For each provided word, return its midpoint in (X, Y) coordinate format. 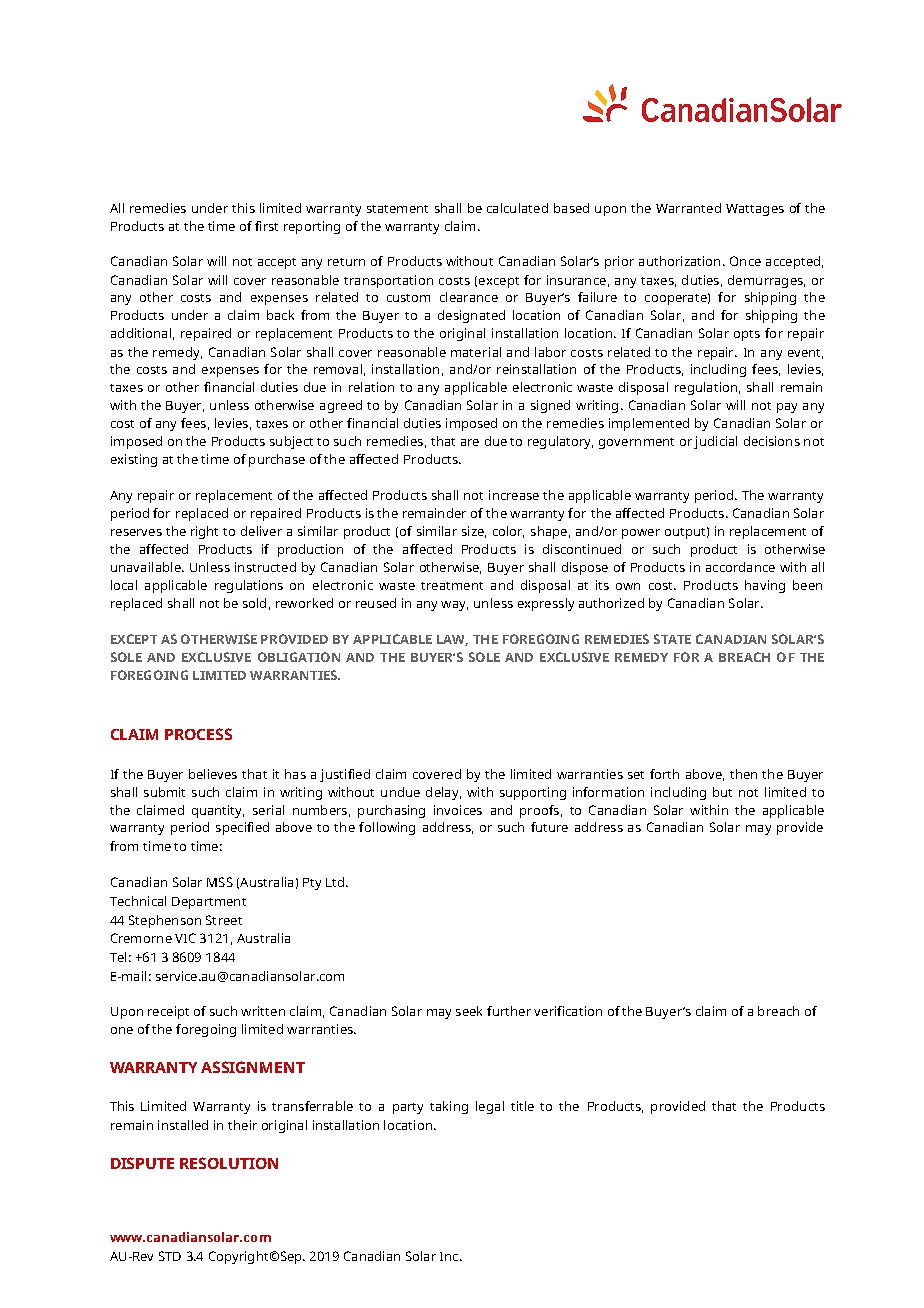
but (722, 792)
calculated (517, 208)
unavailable (147, 567)
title (522, 1106)
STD (170, 1256)
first (266, 226)
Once (745, 261)
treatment (452, 586)
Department (209, 903)
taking (449, 1107)
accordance (740, 567)
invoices (458, 810)
